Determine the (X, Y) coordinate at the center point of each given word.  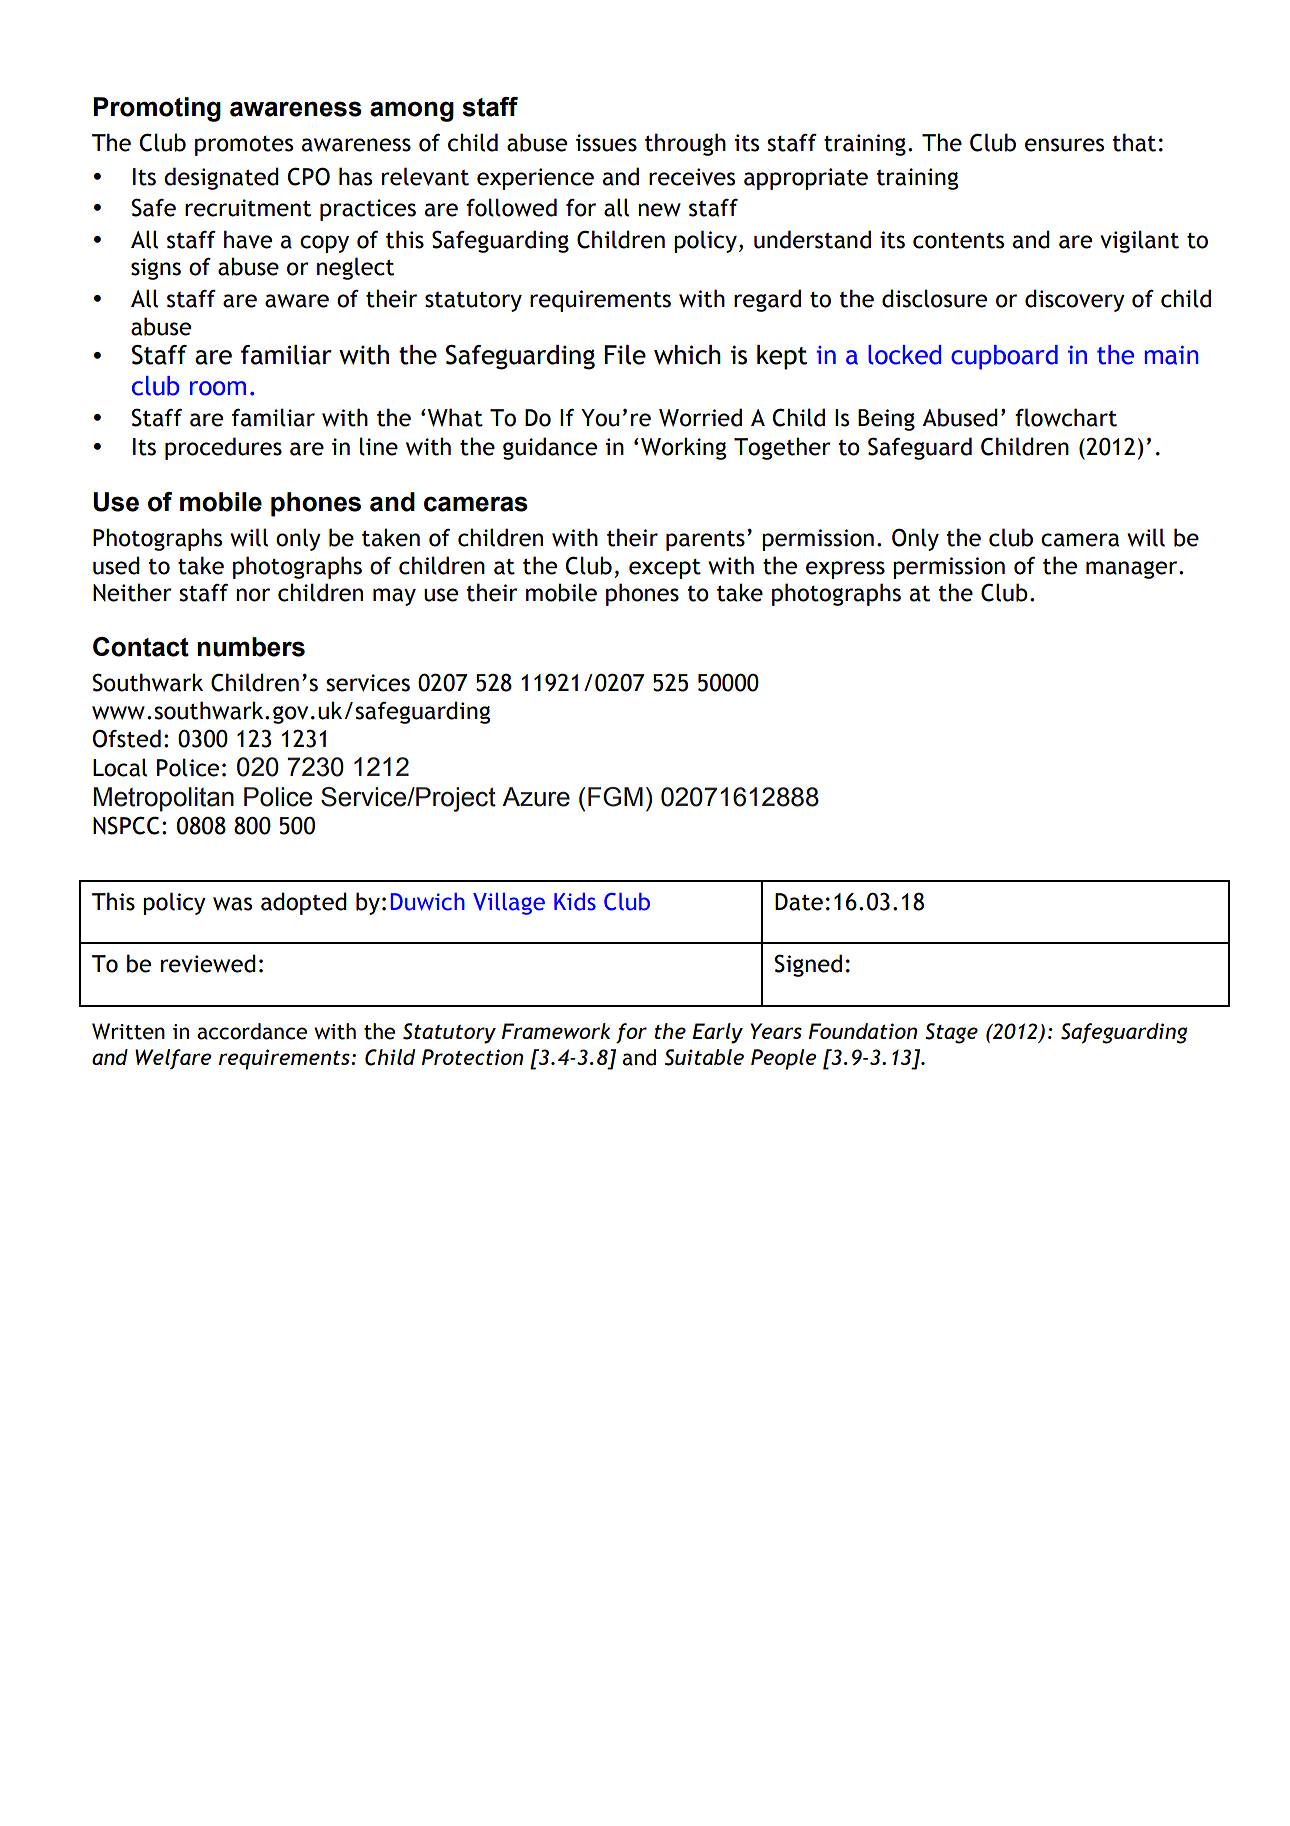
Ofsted (127, 738)
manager (1133, 570)
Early (717, 1033)
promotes (244, 146)
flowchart (1066, 417)
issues (606, 143)
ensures (1064, 145)
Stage (951, 1033)
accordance (252, 1031)
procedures (223, 448)
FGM (615, 797)
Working (683, 448)
